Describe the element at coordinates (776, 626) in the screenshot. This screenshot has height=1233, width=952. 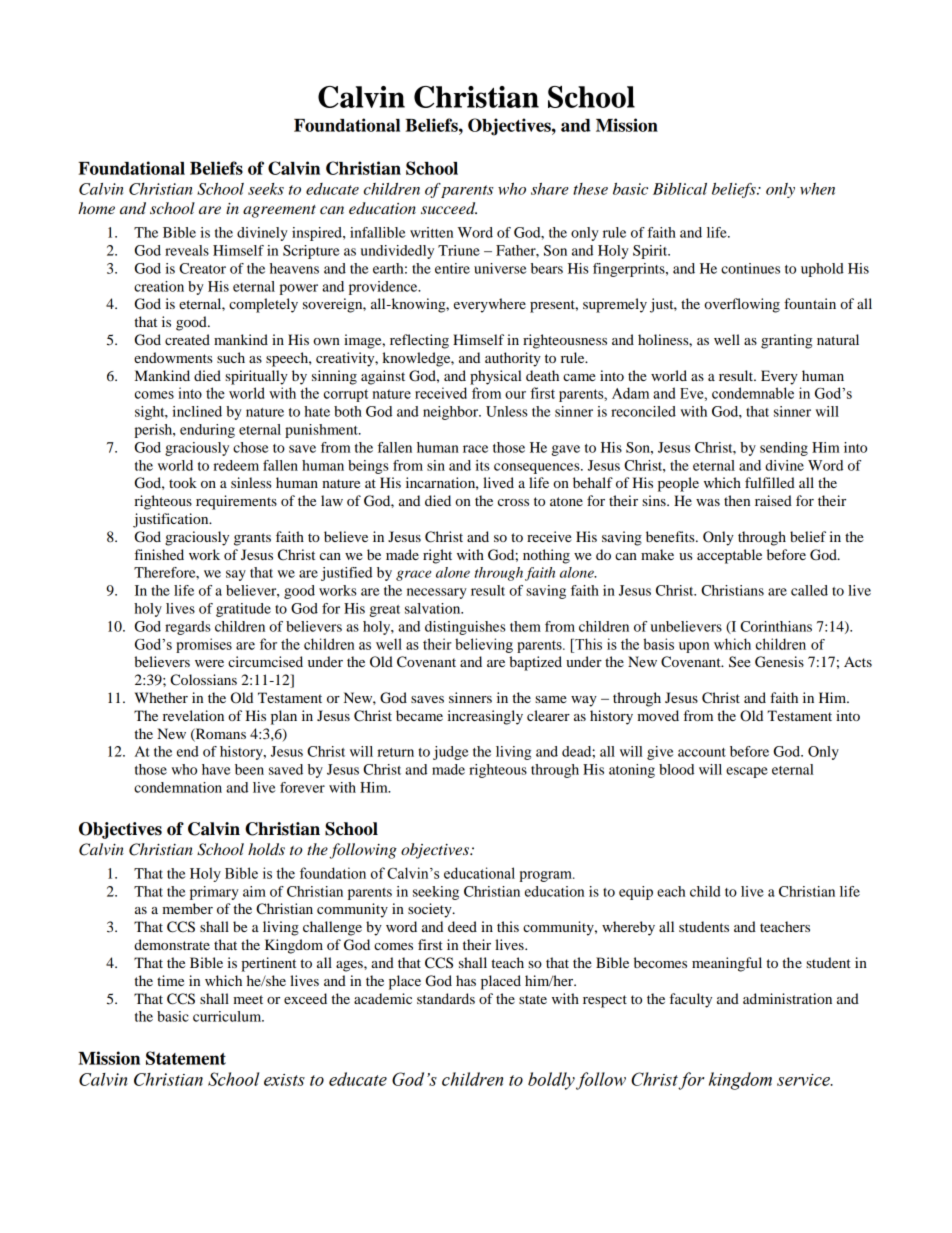
I see `Corinthians` at that location.
